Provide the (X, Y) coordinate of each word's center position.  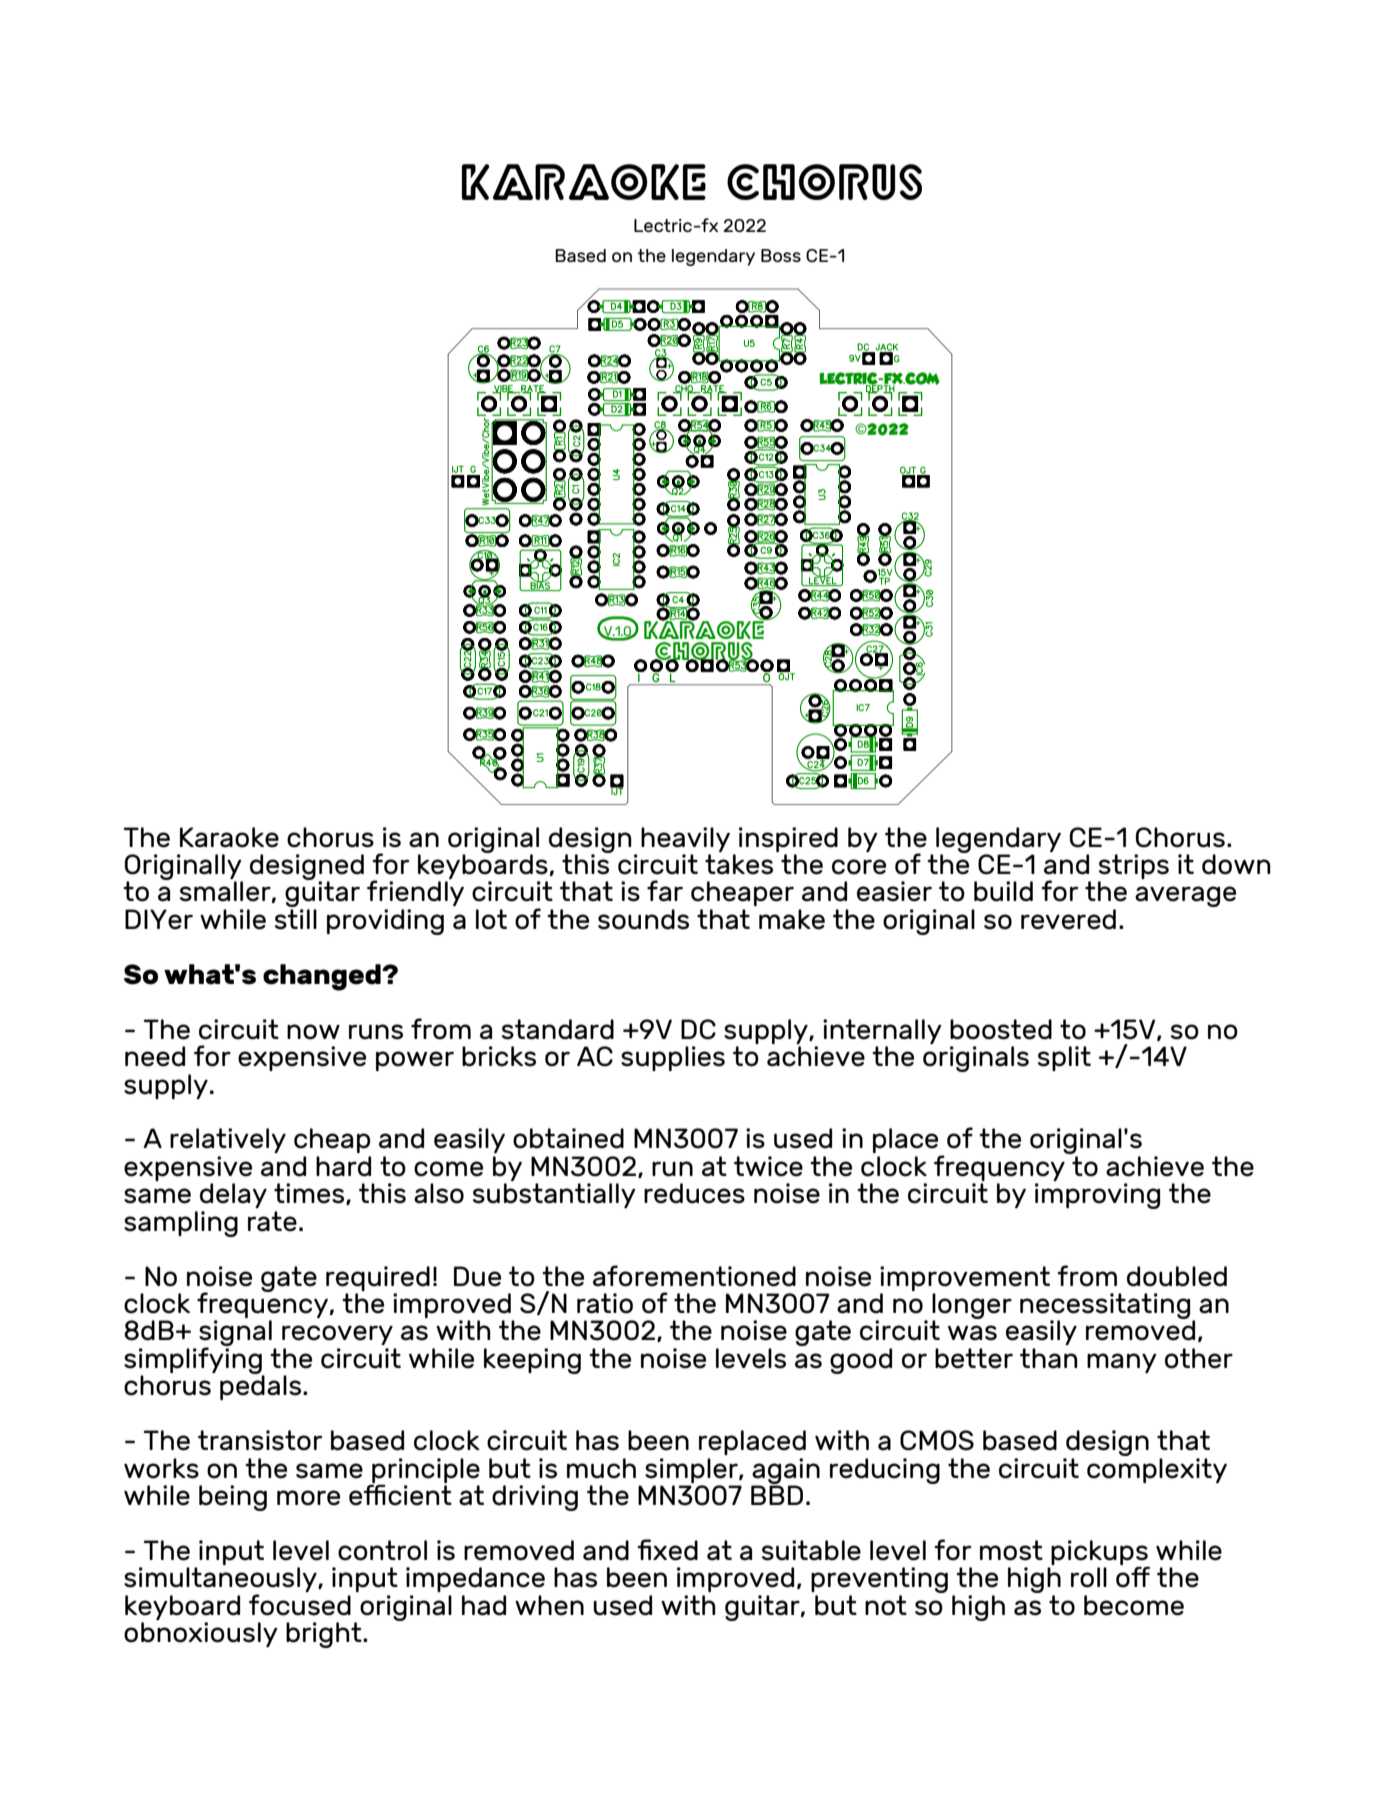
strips (1133, 868)
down (1236, 864)
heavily (685, 839)
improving (1097, 1196)
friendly (415, 892)
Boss (781, 255)
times (310, 1194)
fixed (667, 1550)
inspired (788, 839)
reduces (694, 1193)
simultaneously (221, 1581)
